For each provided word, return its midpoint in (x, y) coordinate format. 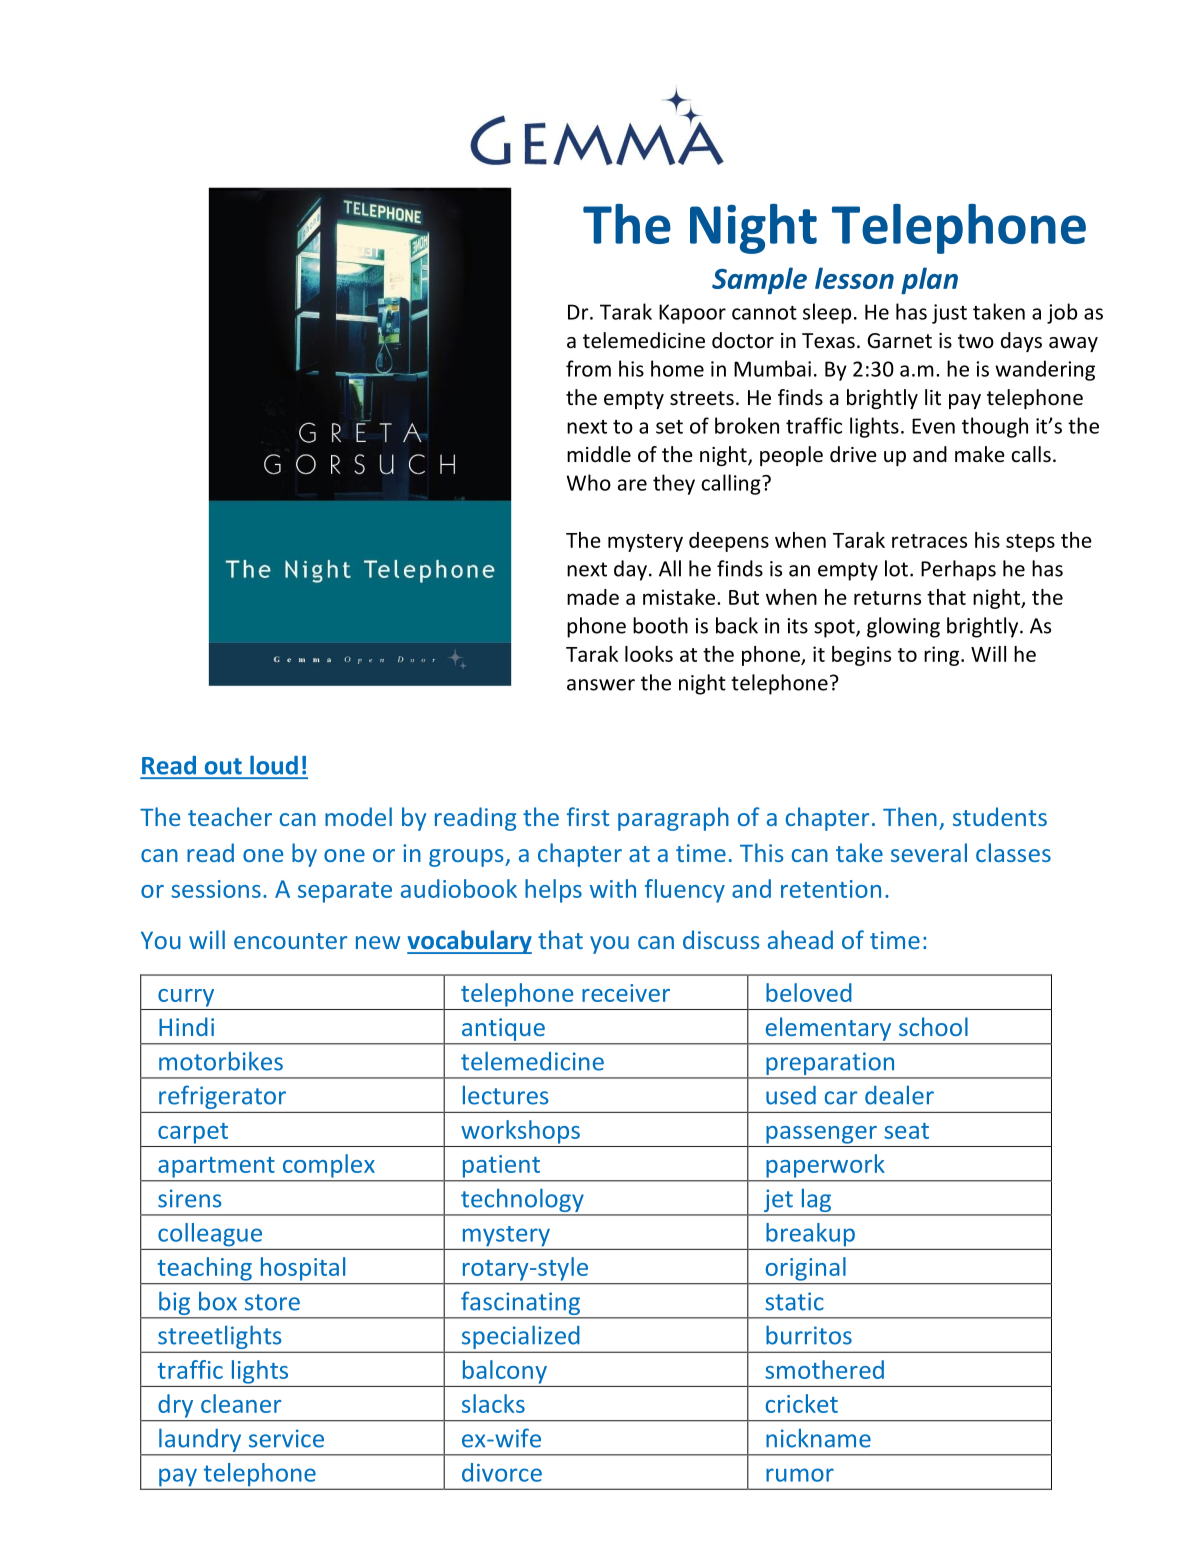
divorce (502, 1472)
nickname (818, 1438)
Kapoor (692, 314)
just (949, 314)
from (588, 368)
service (286, 1438)
